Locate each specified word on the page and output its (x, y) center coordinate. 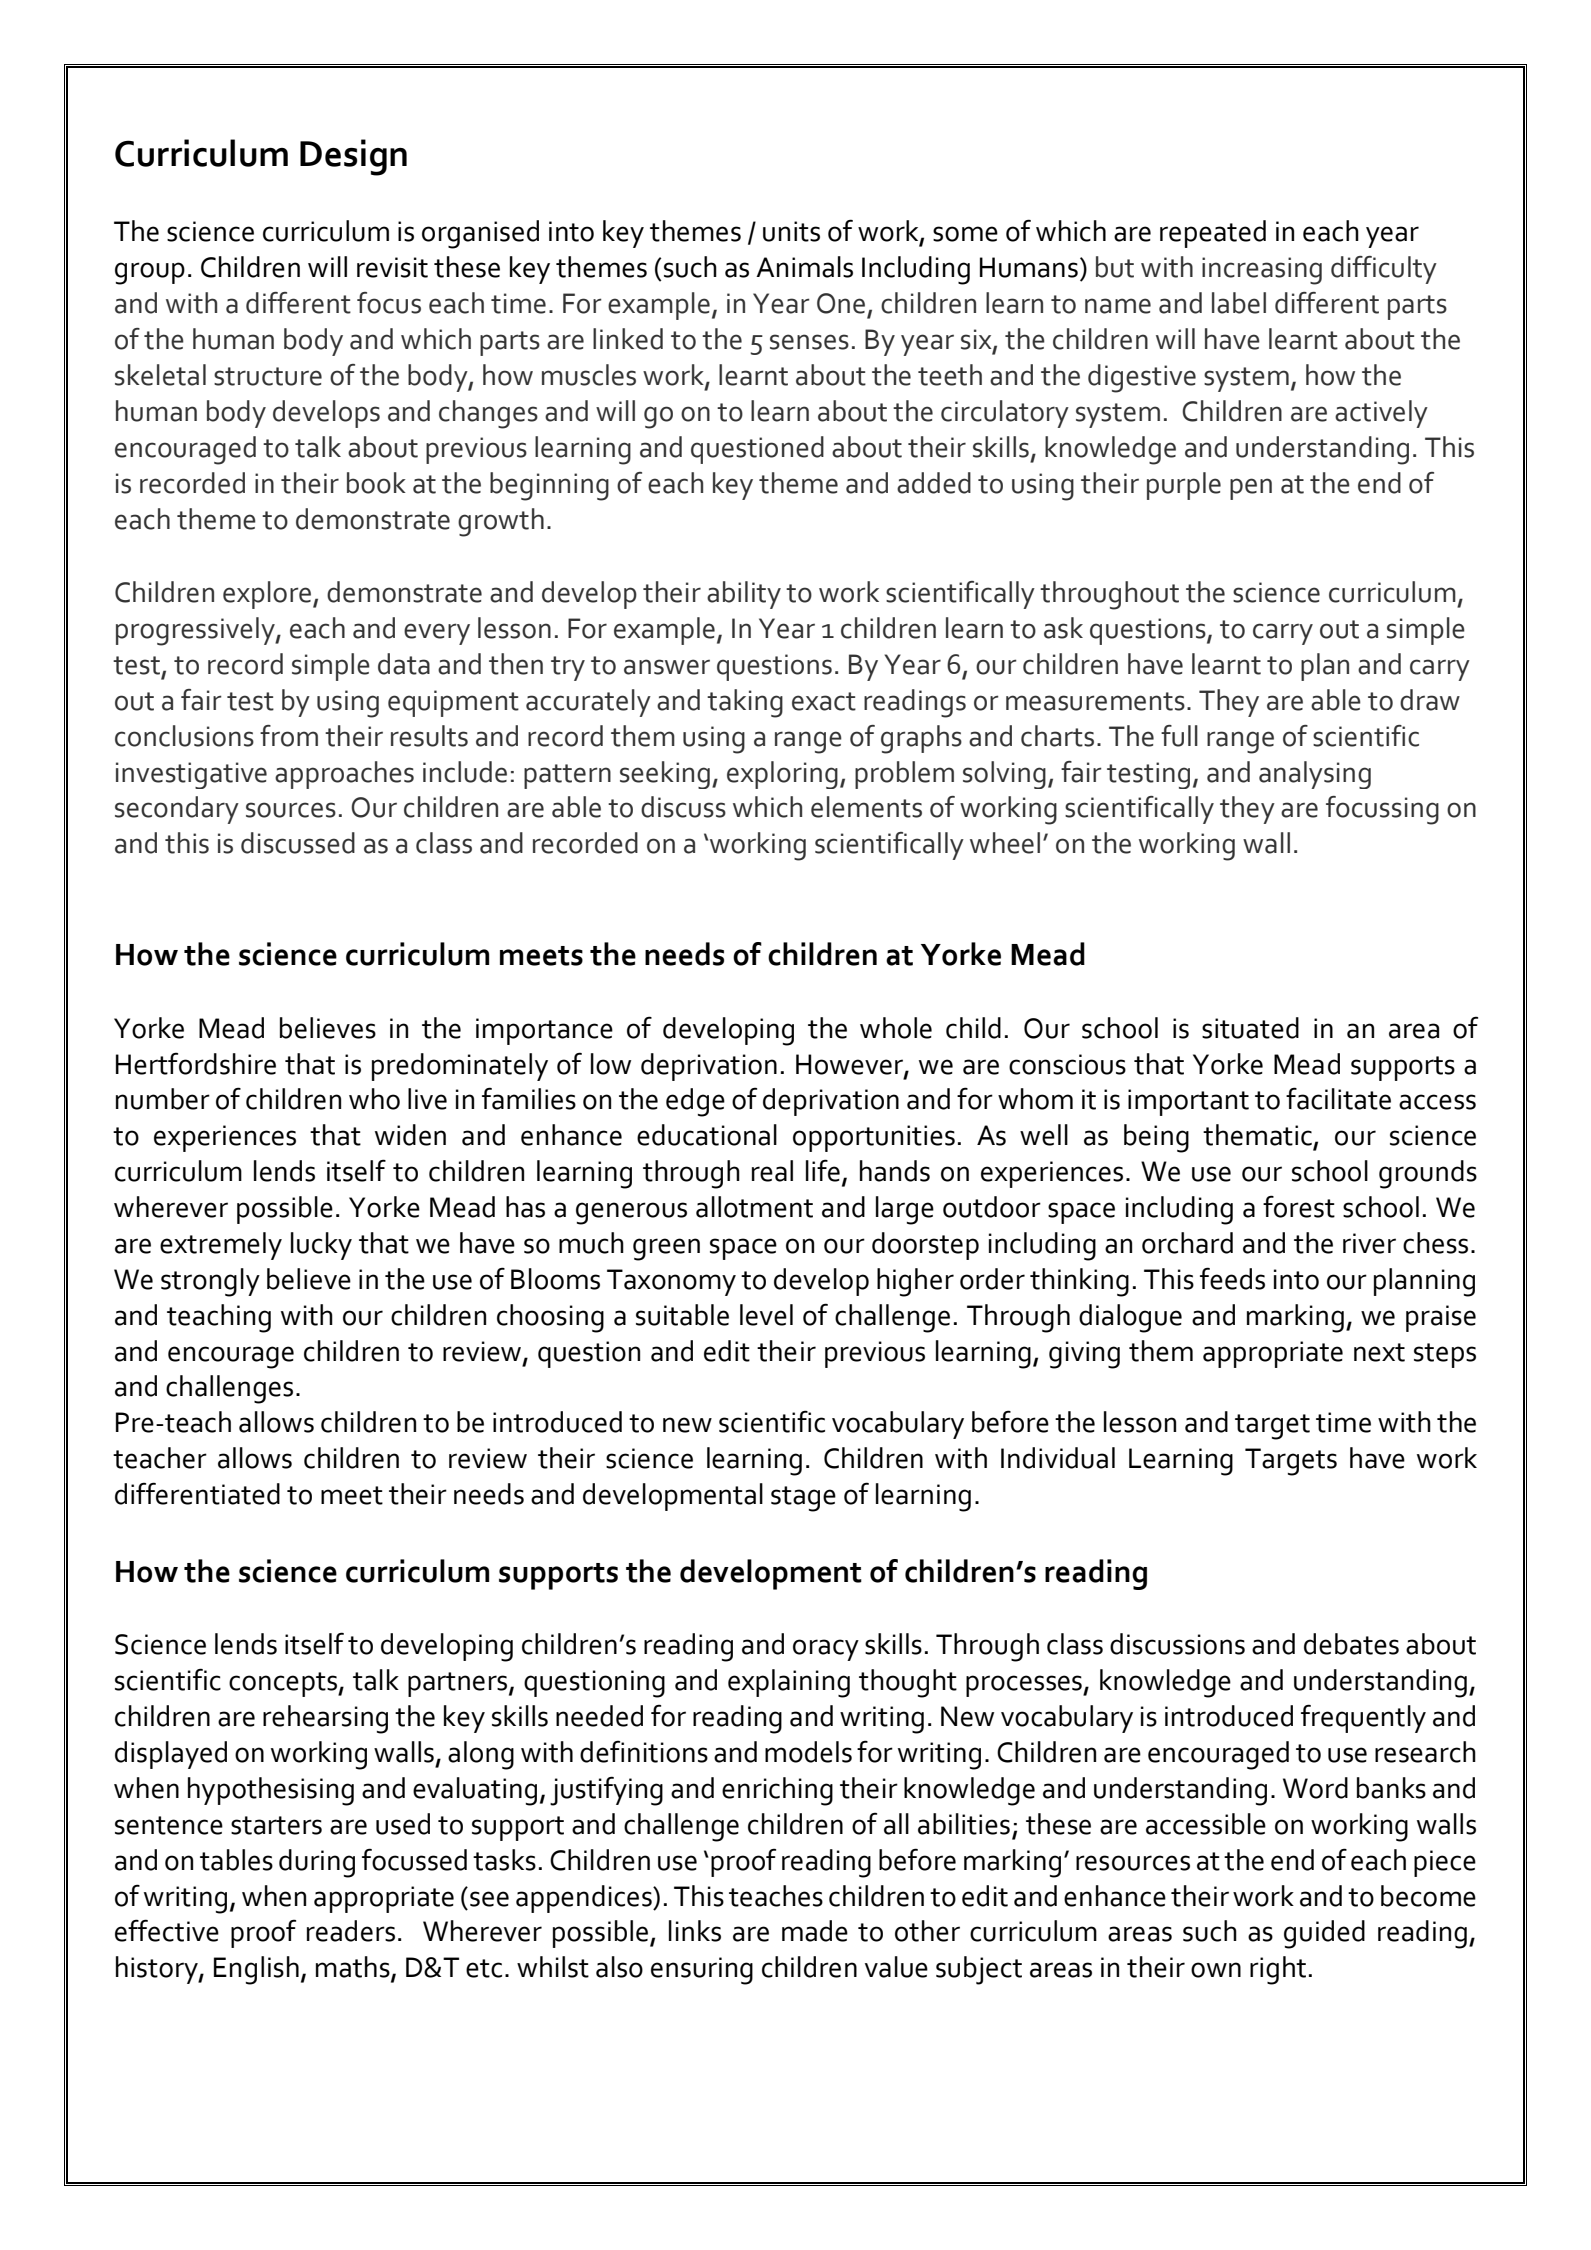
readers (351, 1931)
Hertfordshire (196, 1063)
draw (1430, 700)
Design (353, 157)
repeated (1213, 234)
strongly (210, 1282)
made (815, 1931)
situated (1250, 1028)
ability (744, 595)
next (1379, 1352)
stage (803, 1499)
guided (1324, 1934)
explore (268, 595)
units (791, 231)
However (850, 1065)
